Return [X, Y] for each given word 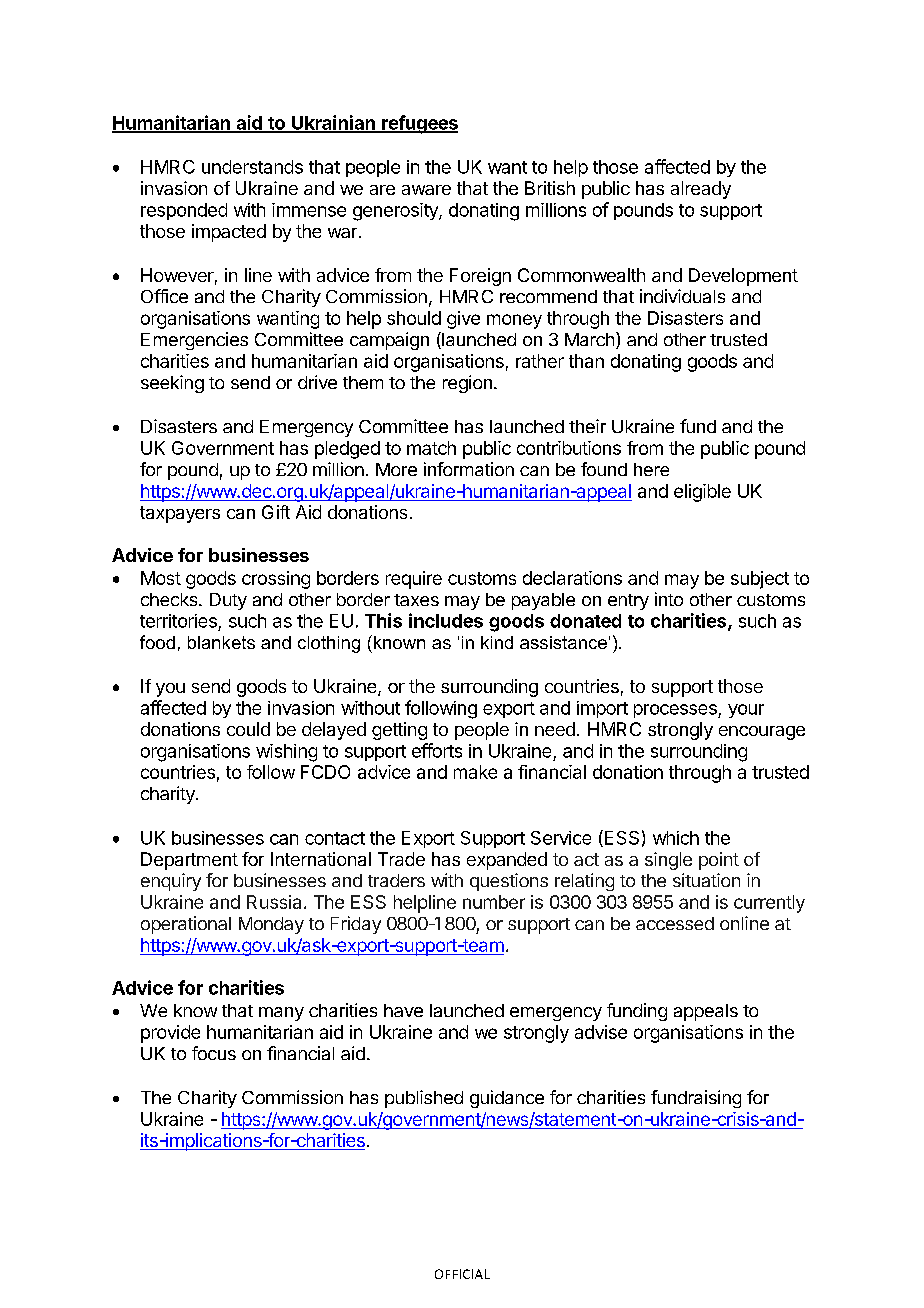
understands [252, 167]
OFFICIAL [462, 1274]
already [701, 190]
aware [426, 190]
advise [601, 1032]
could [248, 729]
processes [676, 711]
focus [214, 1053]
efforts [437, 750]
